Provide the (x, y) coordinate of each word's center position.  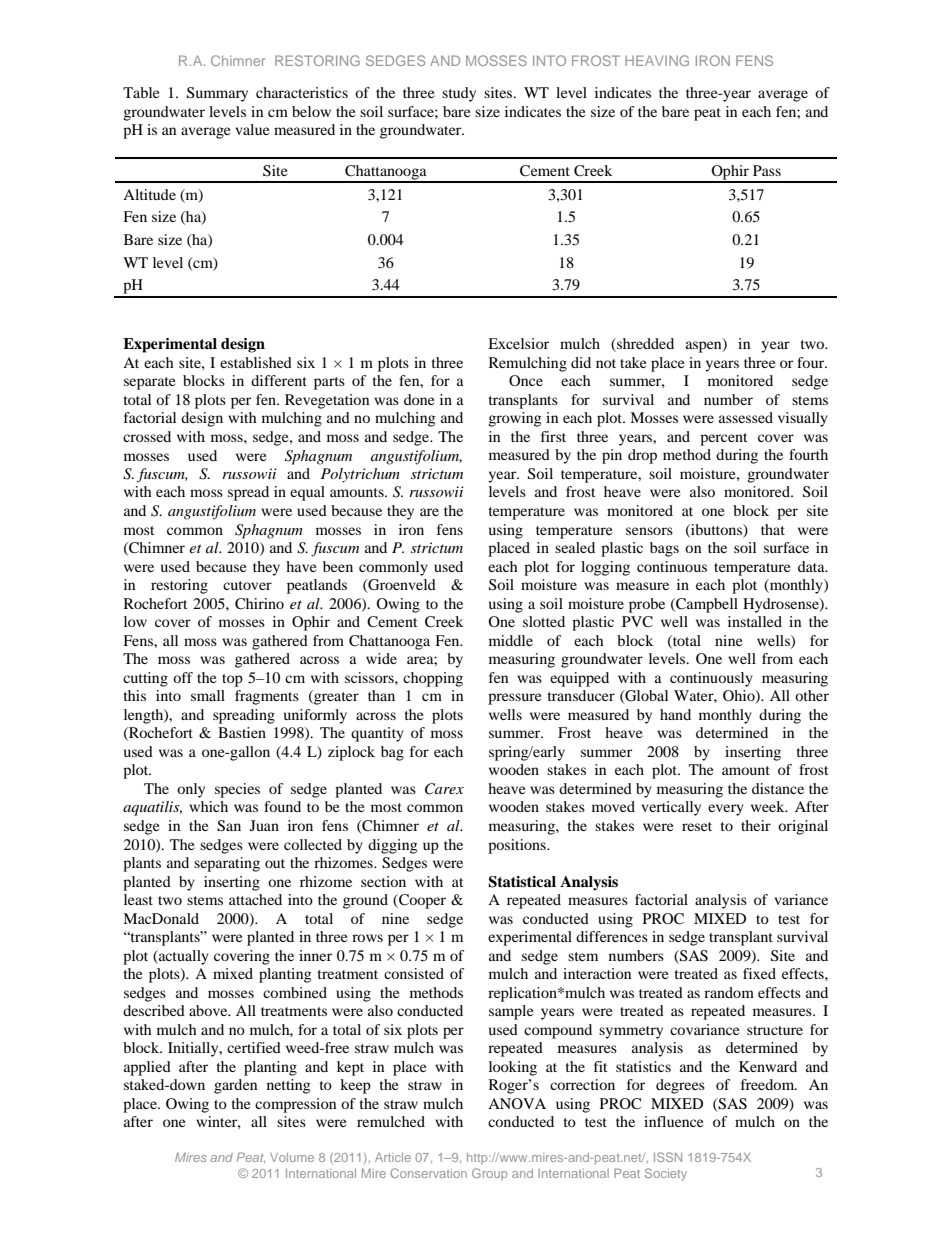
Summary (217, 94)
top (232, 680)
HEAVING (657, 60)
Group (490, 1174)
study (459, 94)
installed (755, 621)
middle (511, 640)
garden (235, 1086)
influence (673, 1121)
